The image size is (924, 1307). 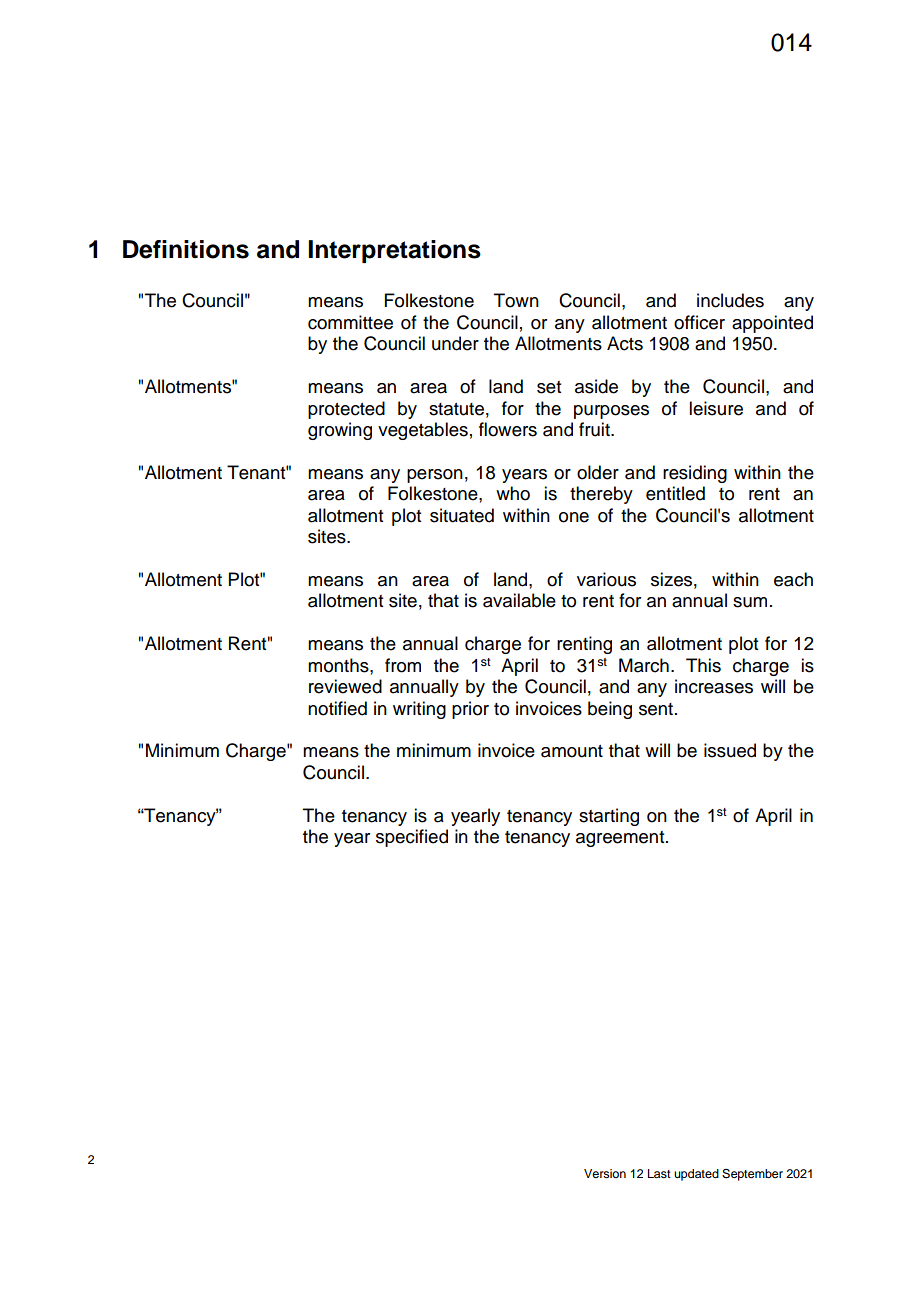 What do you see at coordinates (609, 817) in the image?
I see `starting` at bounding box center [609, 817].
